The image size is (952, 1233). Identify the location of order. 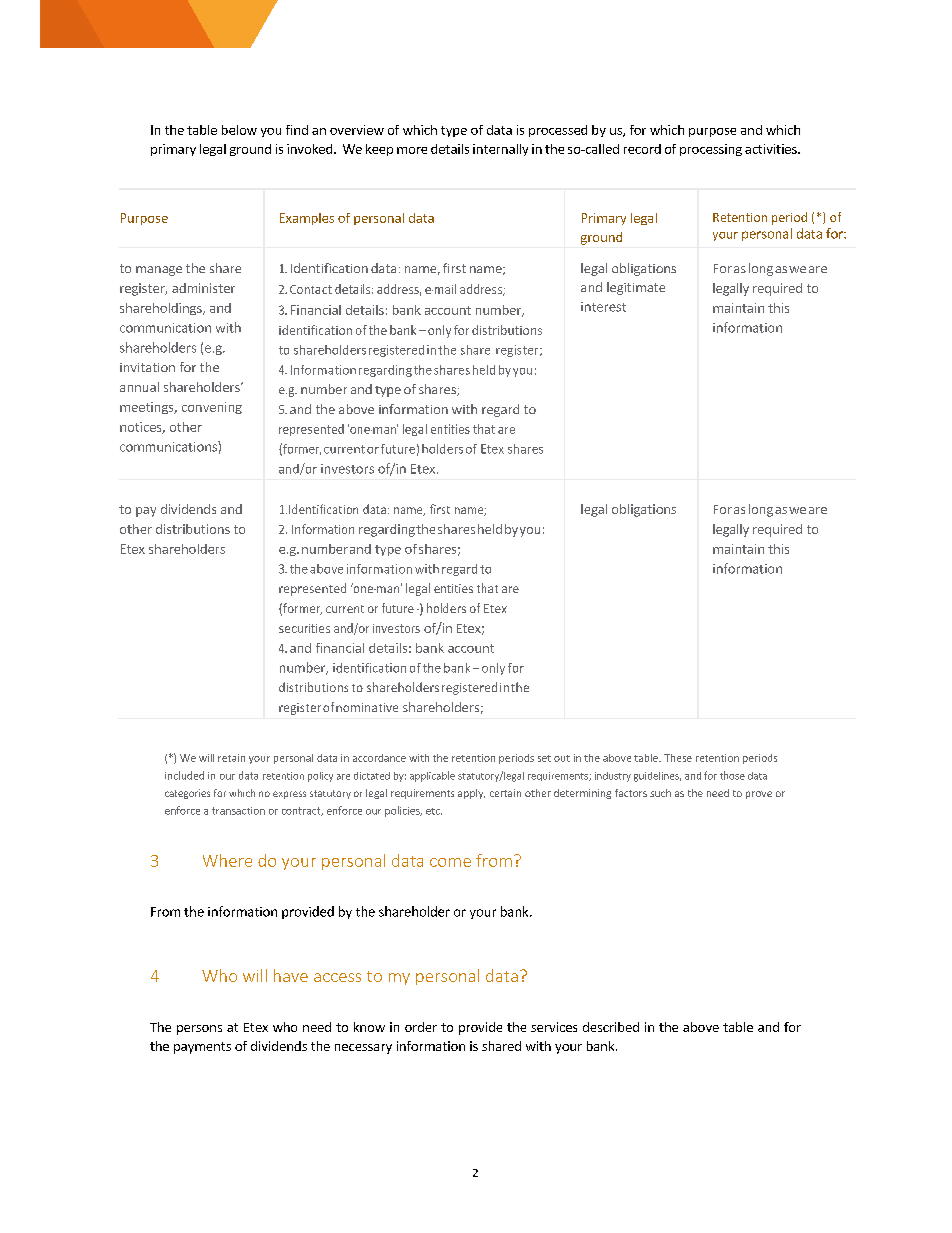
(421, 1027).
